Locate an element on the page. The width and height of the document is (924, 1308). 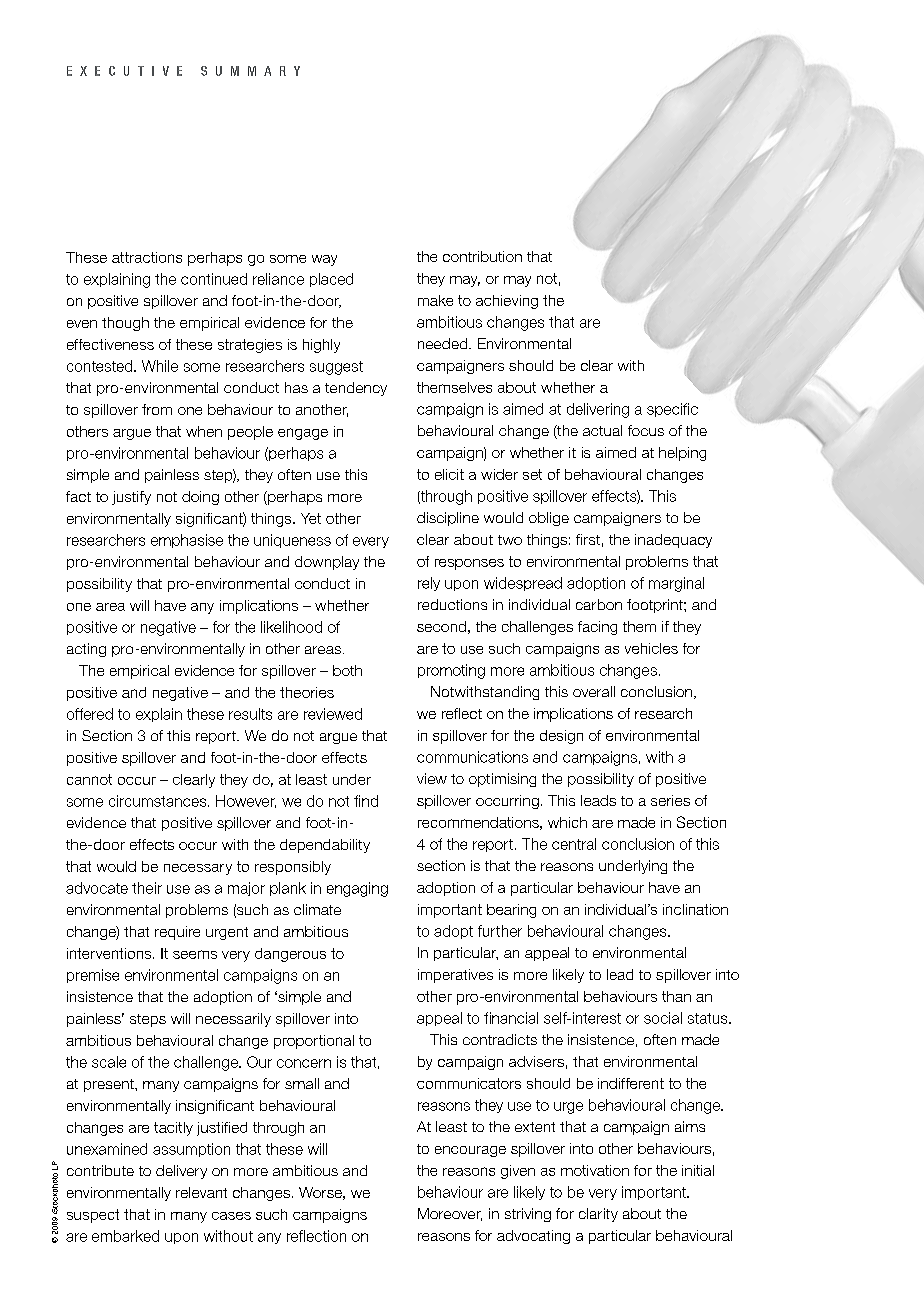
circumstances is located at coordinates (159, 801).
